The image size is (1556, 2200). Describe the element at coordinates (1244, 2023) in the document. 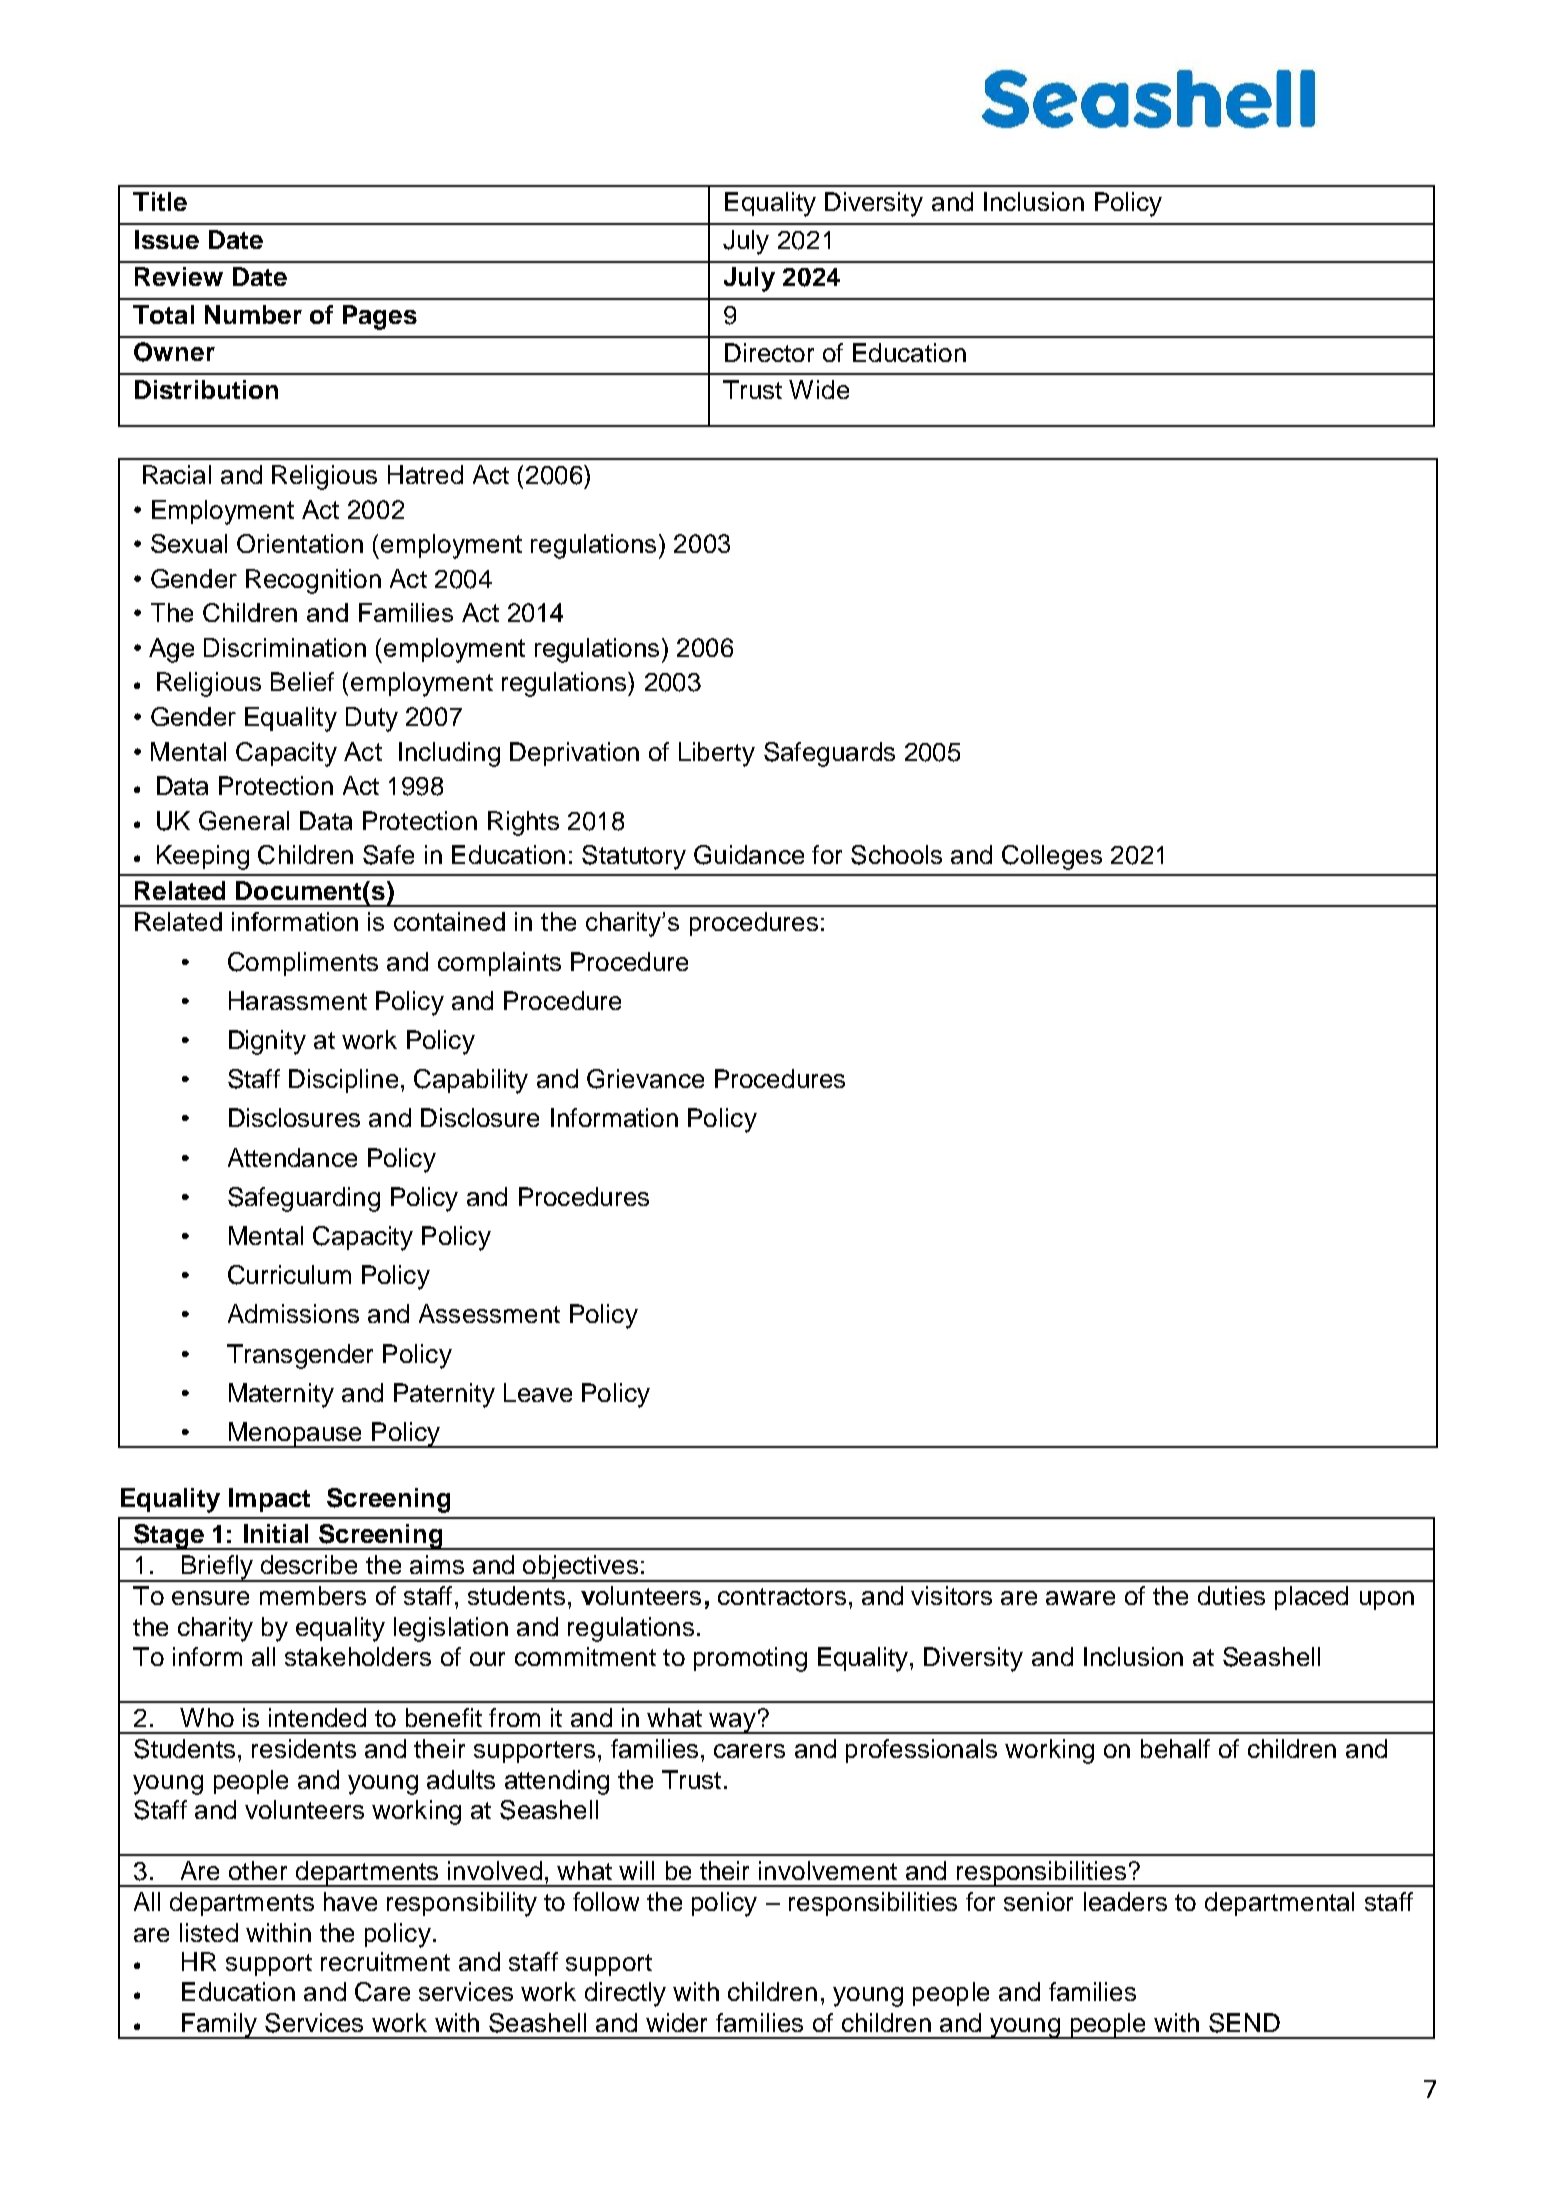

I see `SEND` at that location.
